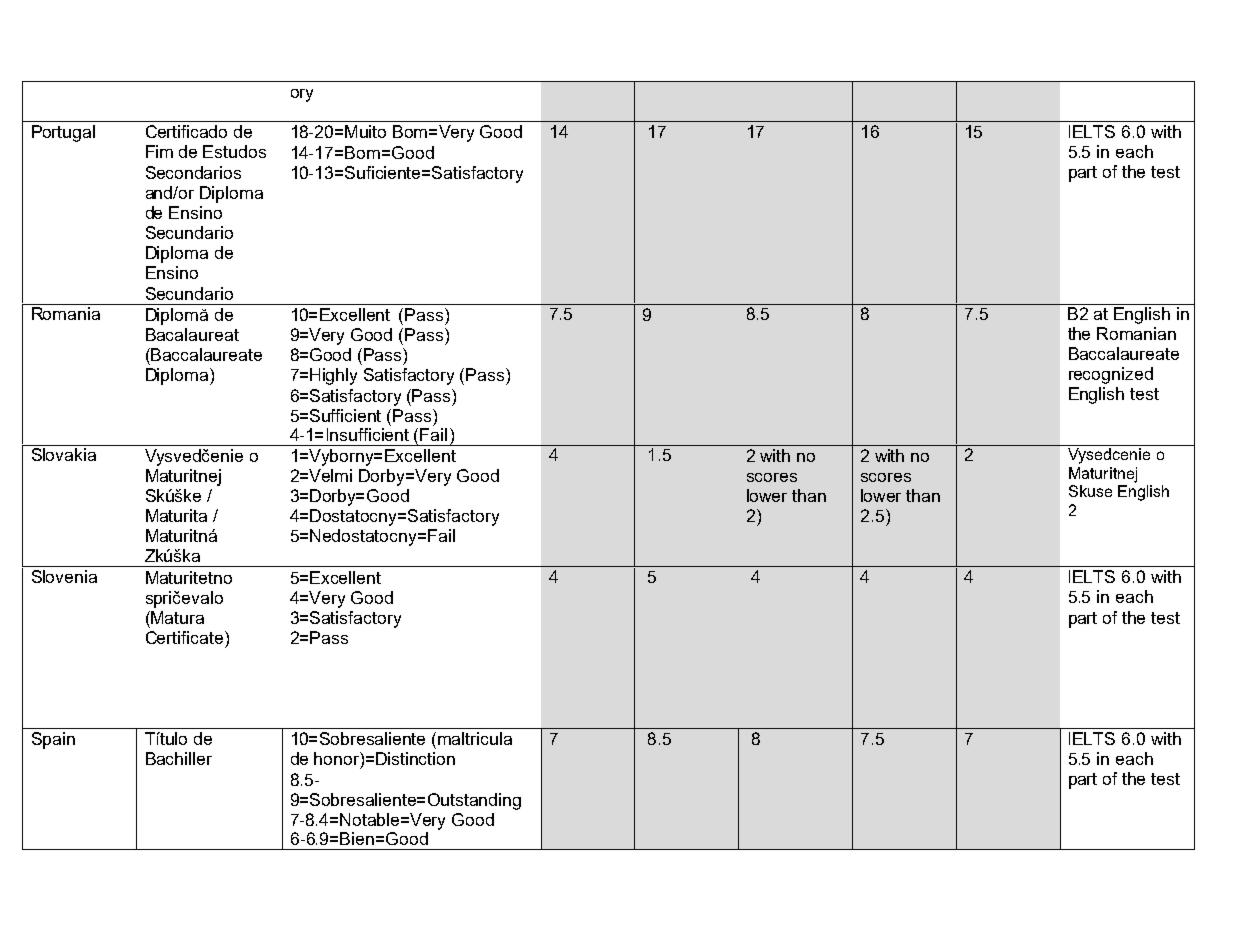 The image size is (1233, 952). I want to click on Portugal, so click(63, 133).
